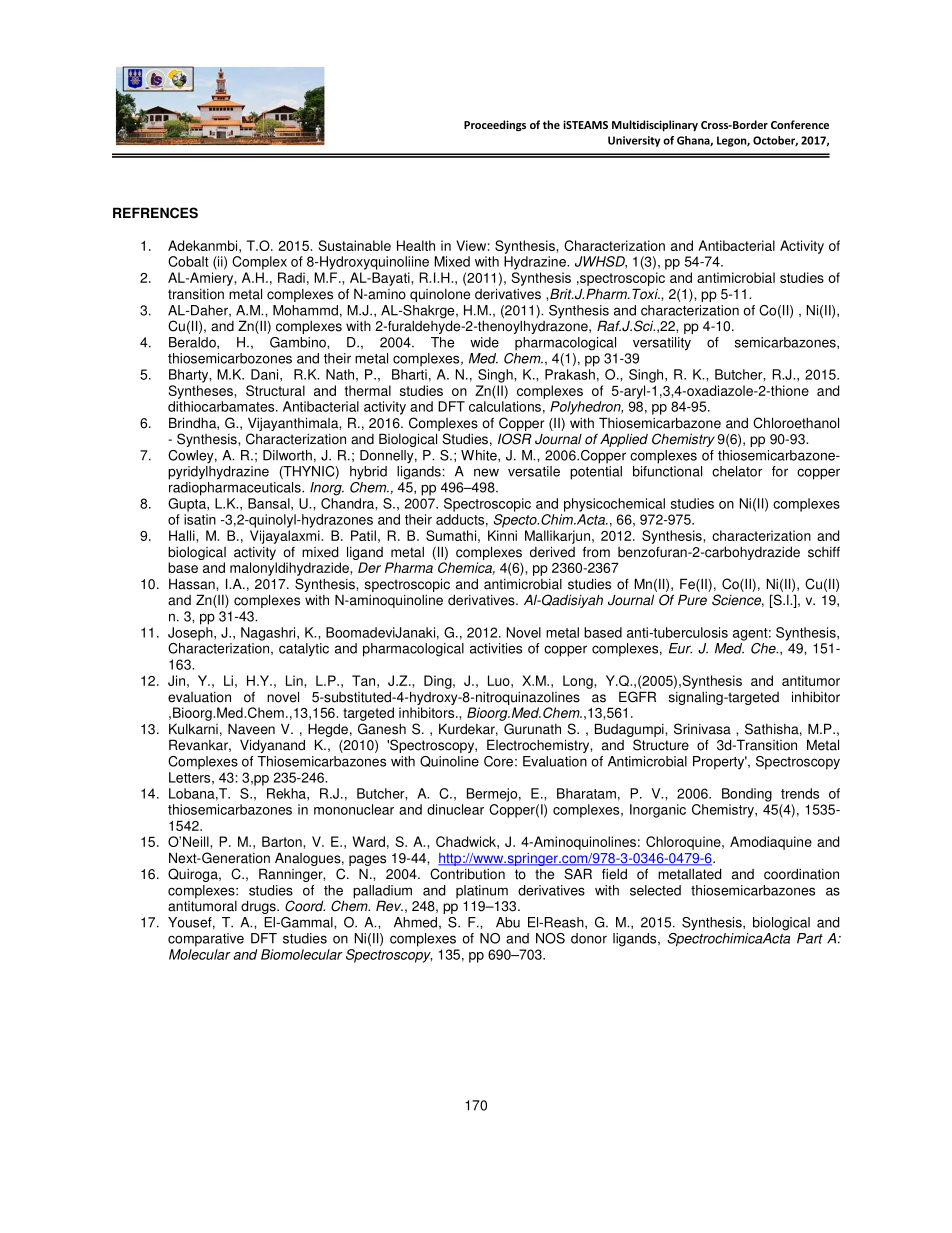  Describe the element at coordinates (275, 390) in the page. I see `Structural` at that location.
